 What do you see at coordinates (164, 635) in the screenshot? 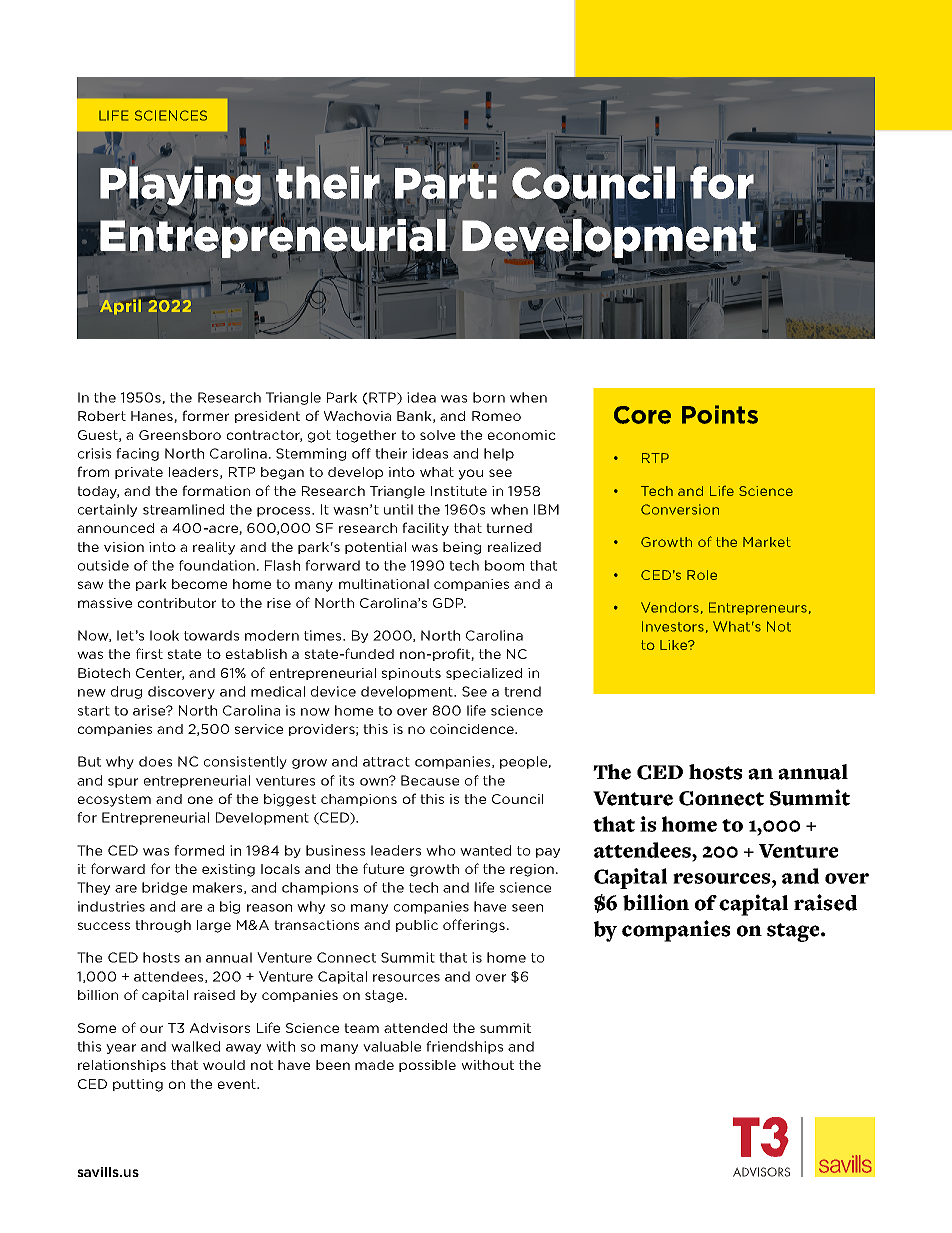
I see `look` at bounding box center [164, 635].
